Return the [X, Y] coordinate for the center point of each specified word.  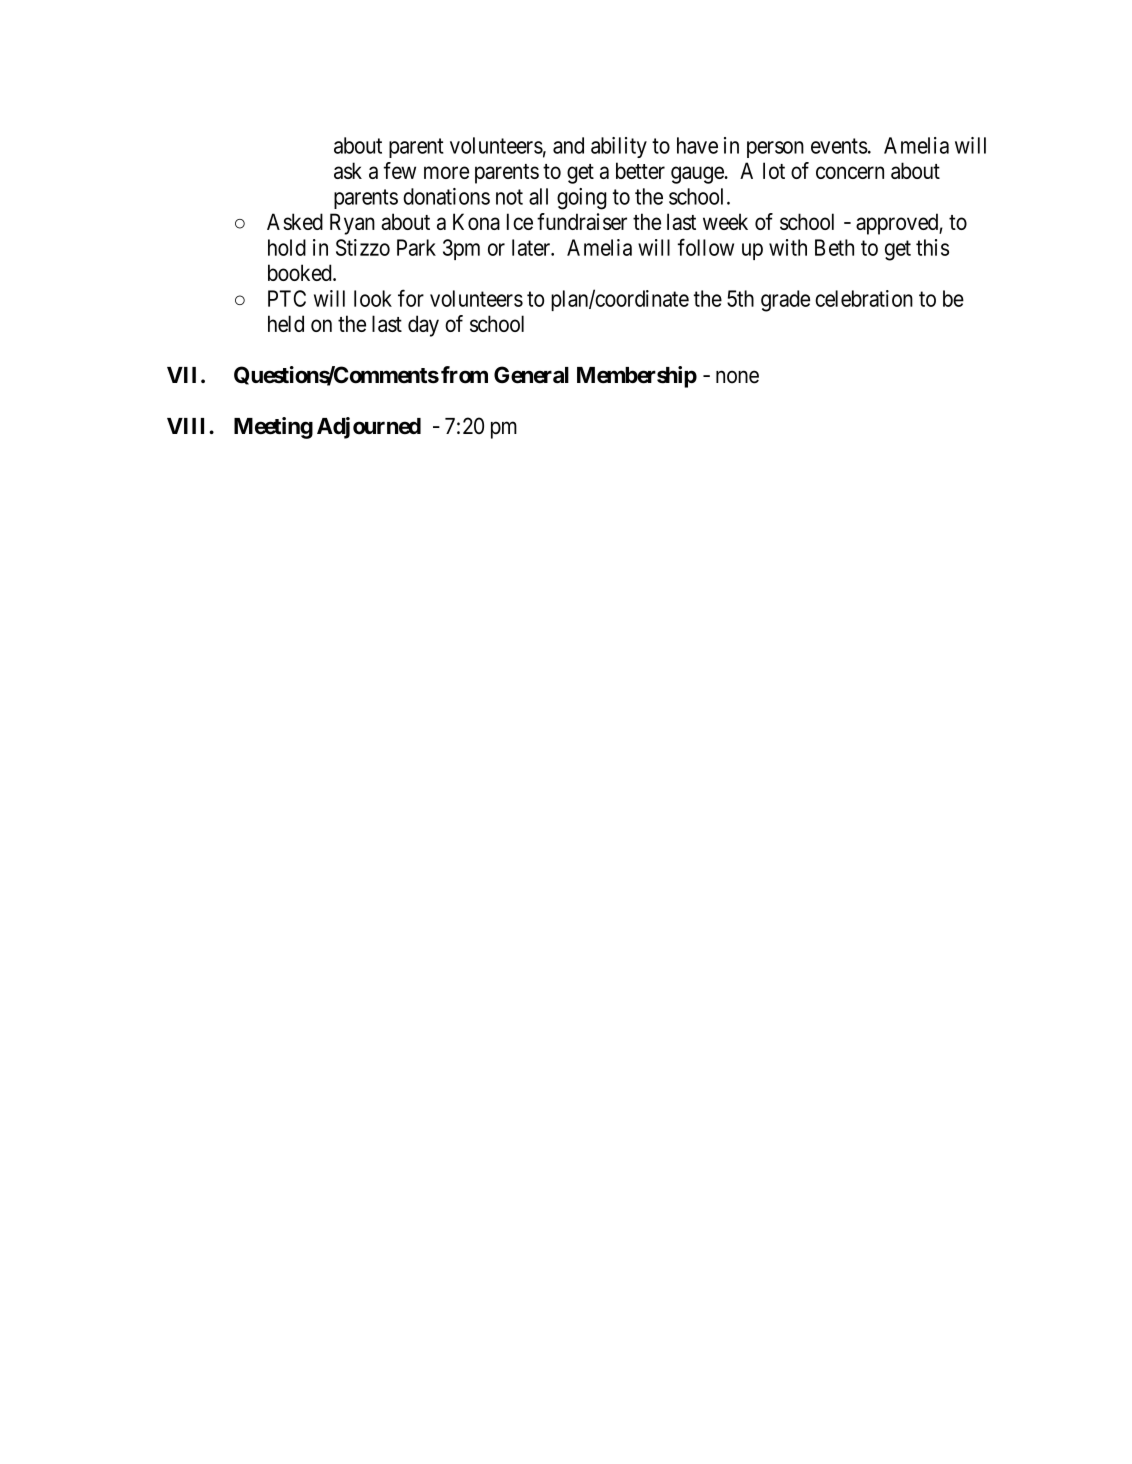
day [423, 326]
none [737, 377]
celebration [864, 298]
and [568, 145]
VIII [188, 426]
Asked [295, 221]
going [582, 199]
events [839, 146]
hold [287, 247]
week [725, 221]
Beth [834, 247]
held [286, 323]
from [464, 375]
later [532, 247]
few [400, 170]
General [531, 375]
